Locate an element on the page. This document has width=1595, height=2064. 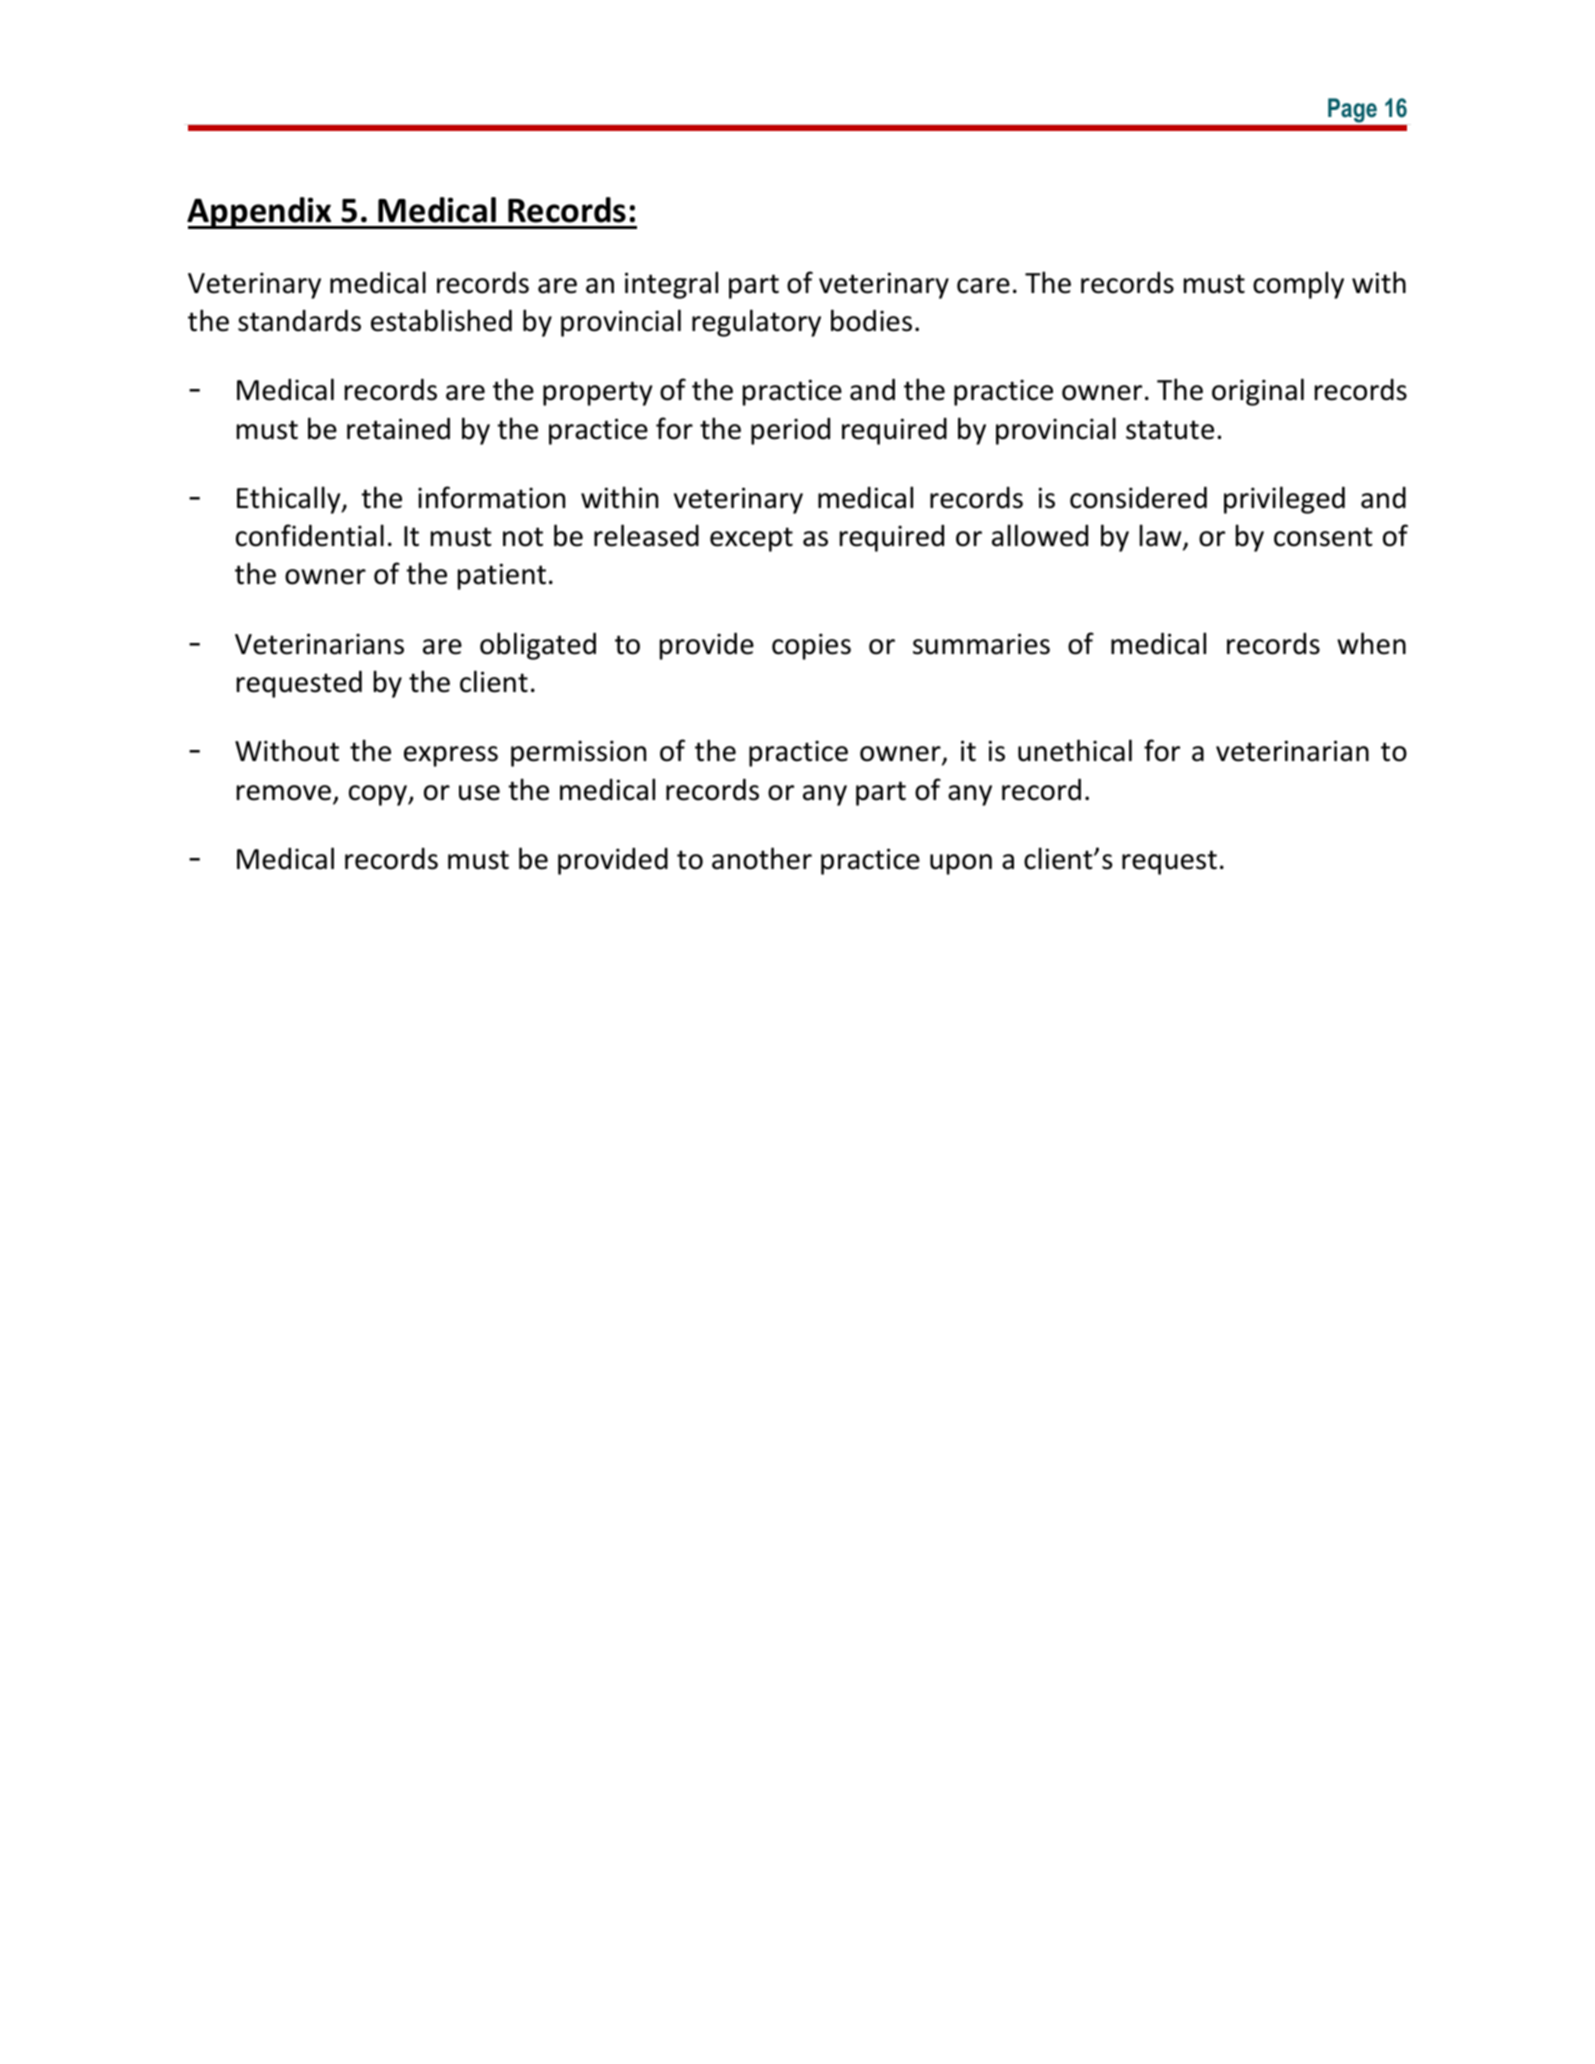
comply is located at coordinates (1298, 285).
